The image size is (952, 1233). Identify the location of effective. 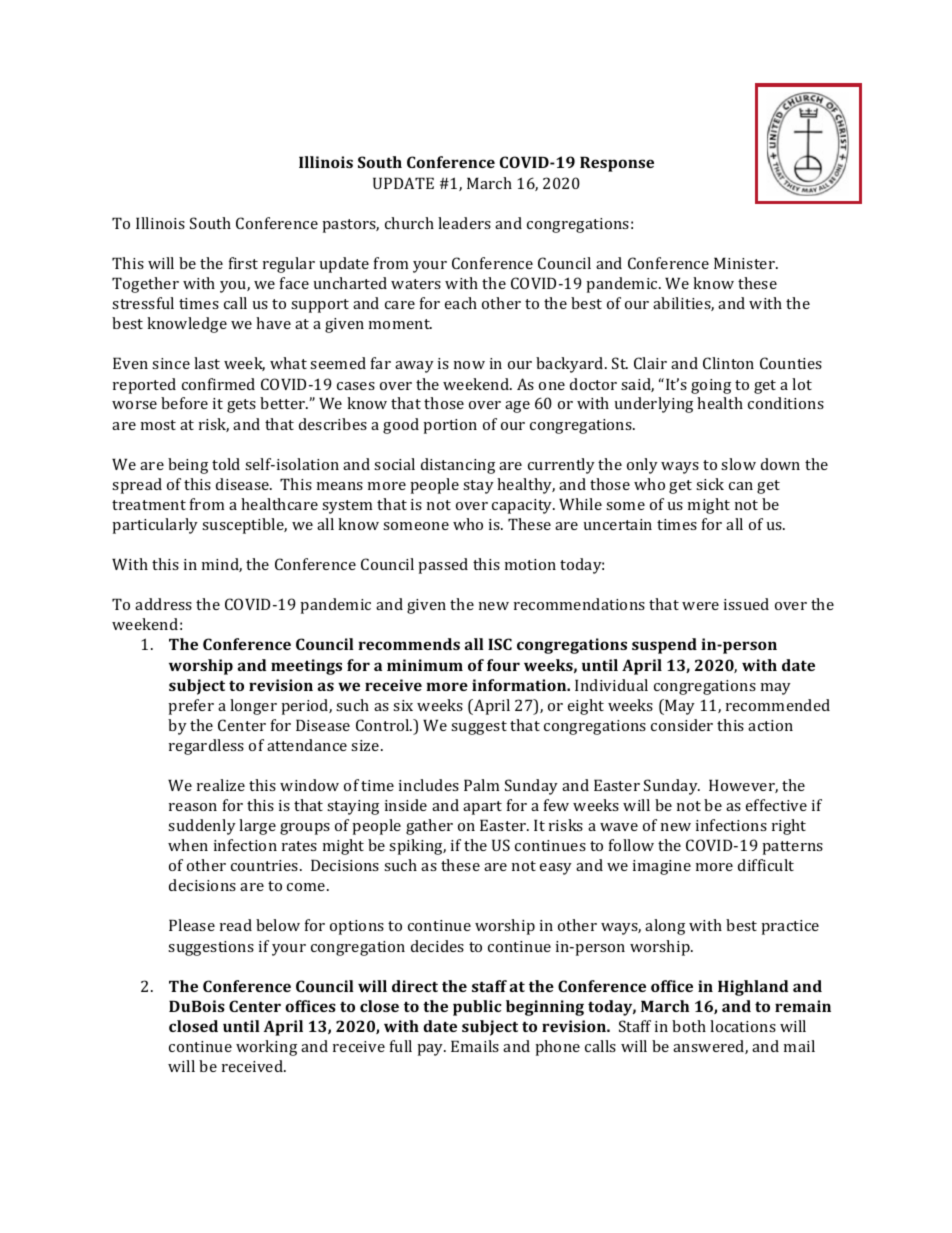
(776, 805).
